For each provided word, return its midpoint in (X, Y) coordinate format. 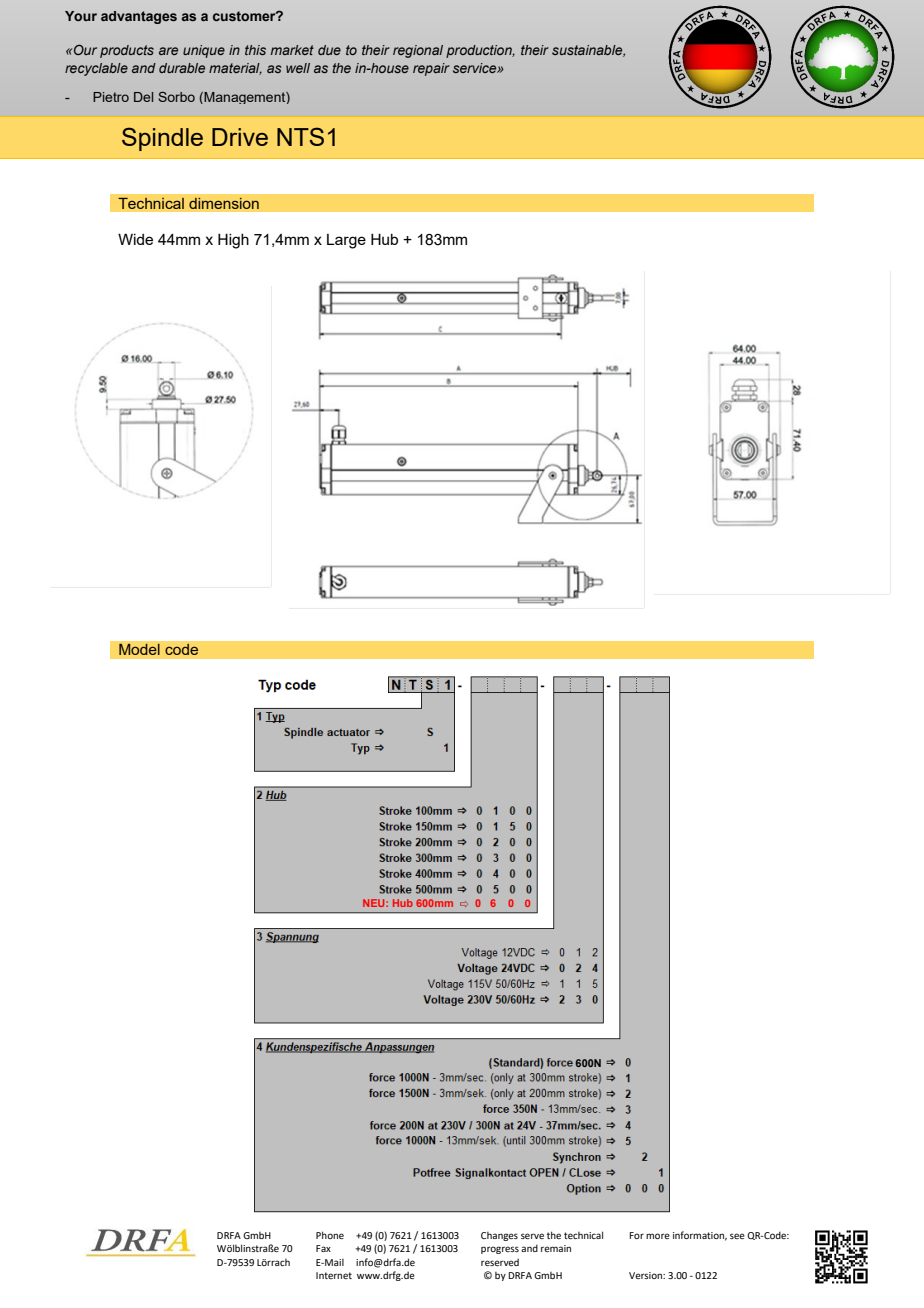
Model (139, 649)
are (168, 51)
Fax (323, 1248)
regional (418, 51)
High (233, 241)
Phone (330, 1235)
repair (431, 69)
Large (346, 241)
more (658, 1236)
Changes (499, 1236)
